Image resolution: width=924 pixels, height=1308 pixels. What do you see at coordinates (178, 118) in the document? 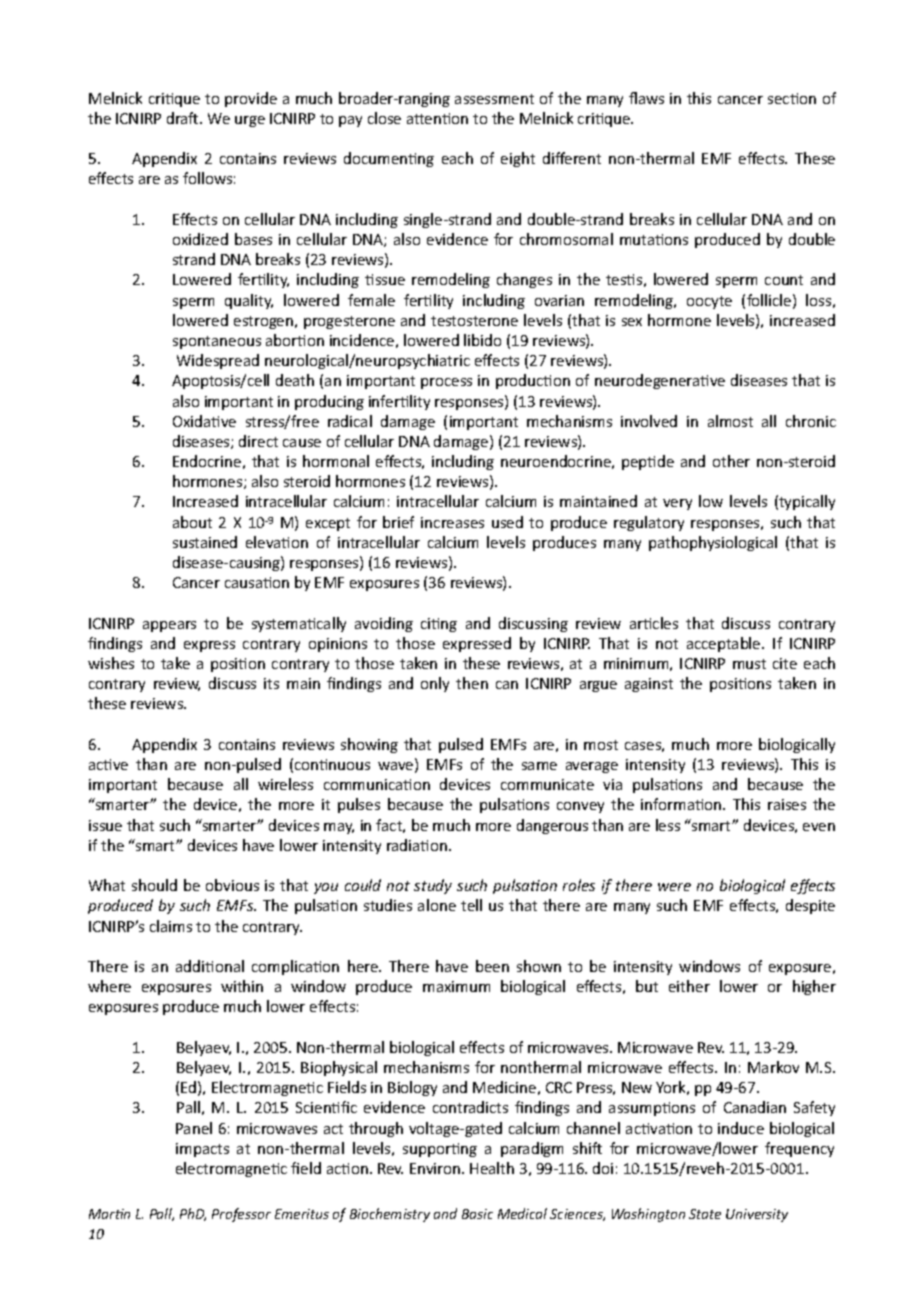
I see `dra` at bounding box center [178, 118].
